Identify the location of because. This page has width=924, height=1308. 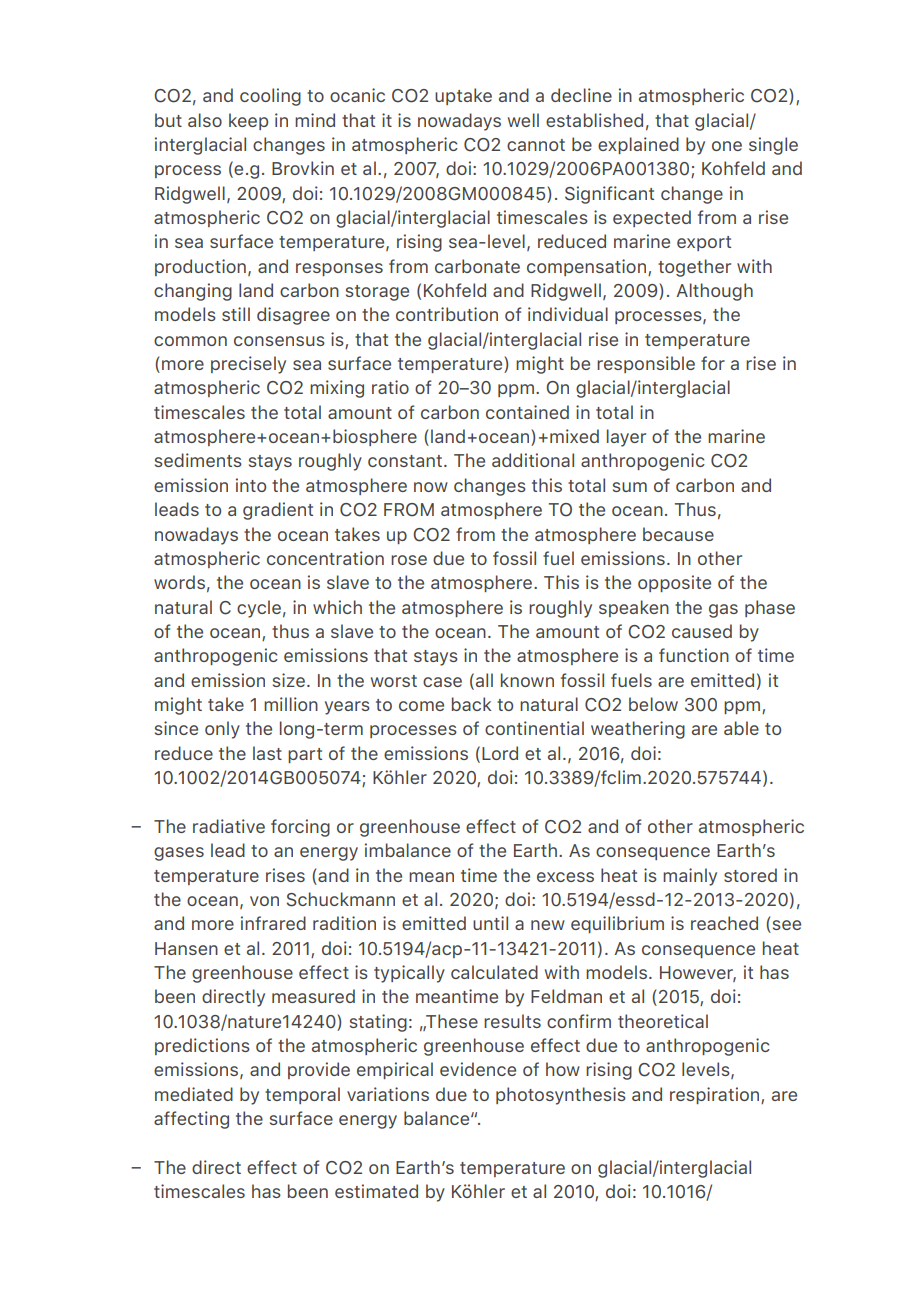
(678, 534).
